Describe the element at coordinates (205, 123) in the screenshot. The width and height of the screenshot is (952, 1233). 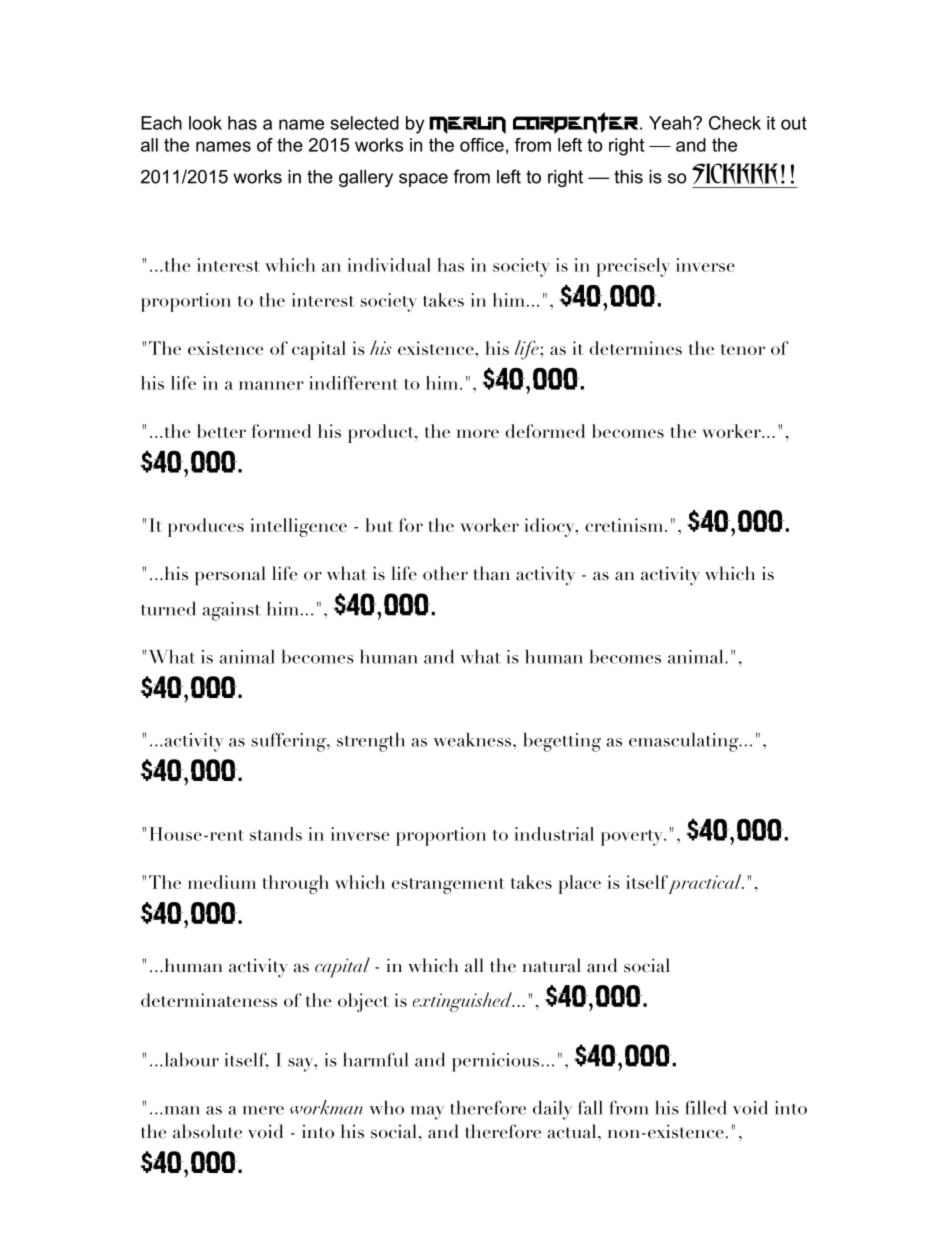
I see `look` at that location.
